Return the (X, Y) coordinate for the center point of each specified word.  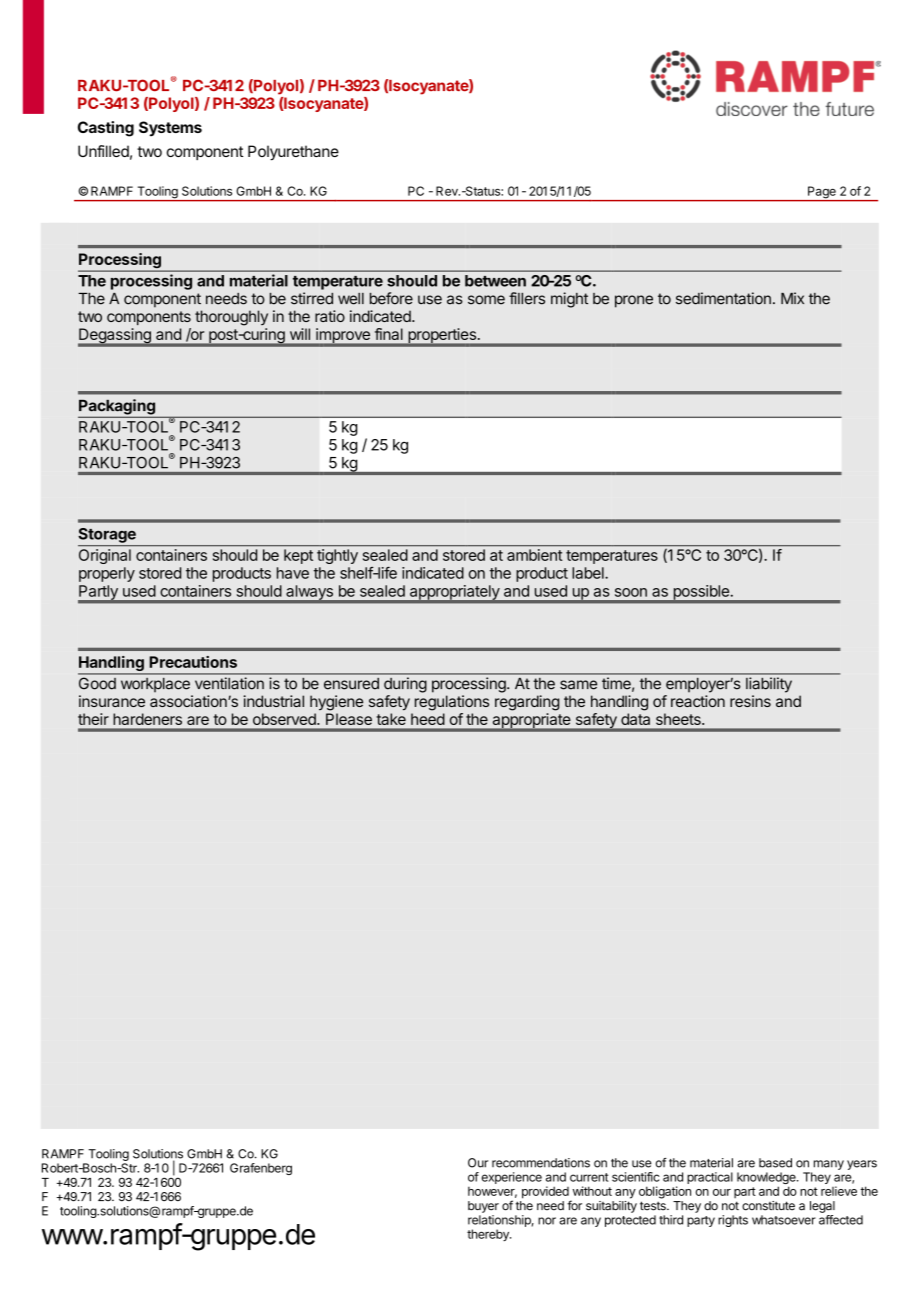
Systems (170, 129)
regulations (452, 703)
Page (822, 193)
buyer (483, 1207)
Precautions (193, 662)
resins (750, 701)
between (495, 281)
